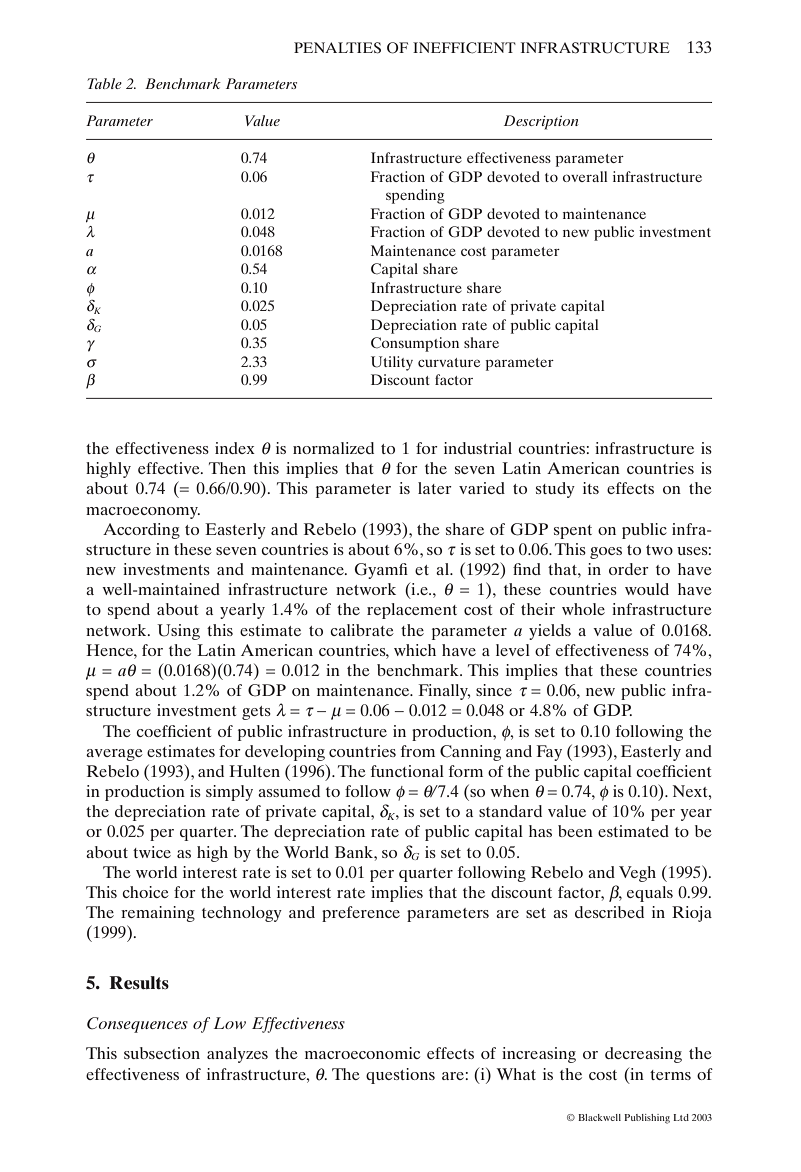  Describe the element at coordinates (178, 632) in the screenshot. I see `Using` at that location.
